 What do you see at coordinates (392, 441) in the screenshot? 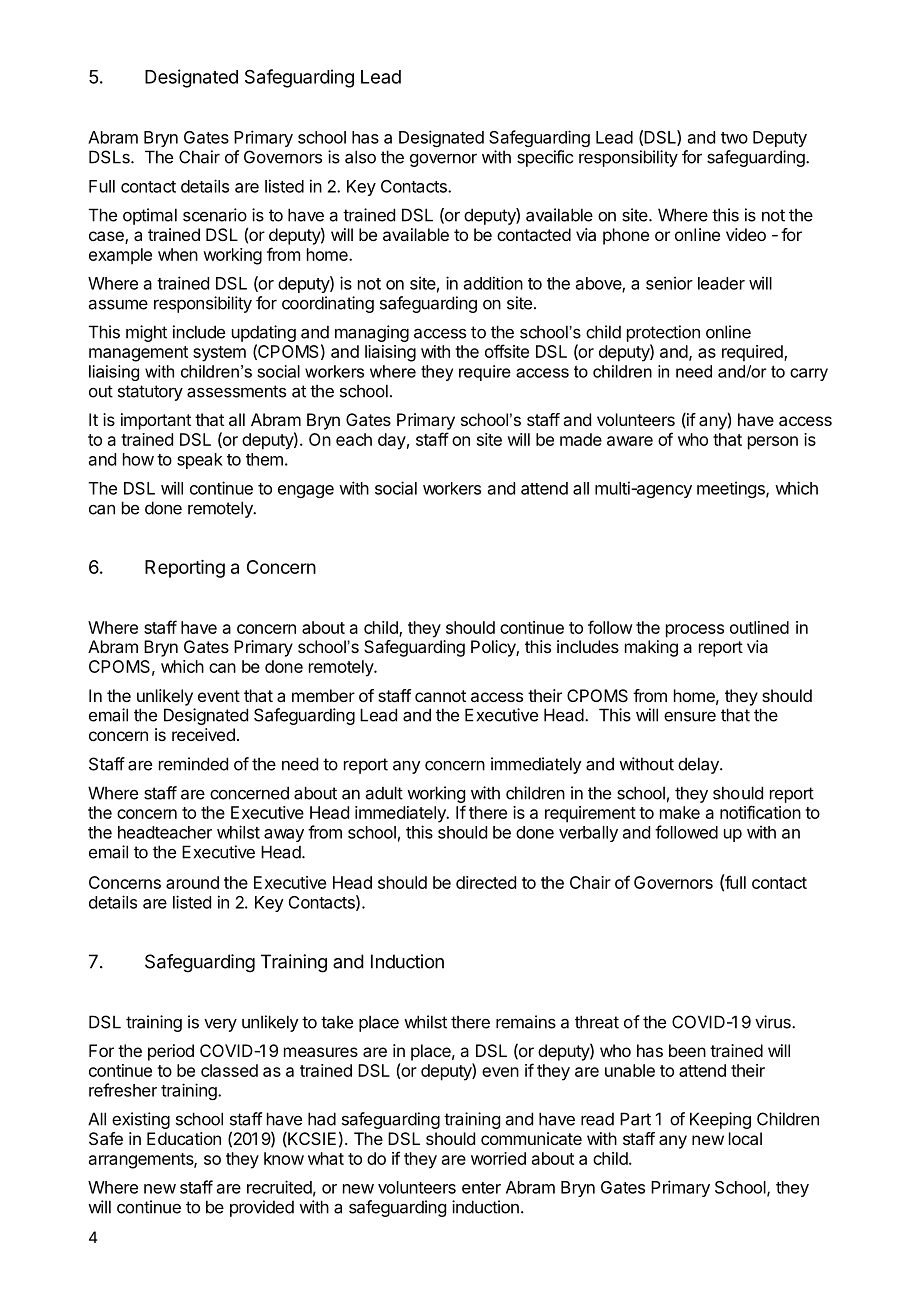
I see `day` at bounding box center [392, 441].
